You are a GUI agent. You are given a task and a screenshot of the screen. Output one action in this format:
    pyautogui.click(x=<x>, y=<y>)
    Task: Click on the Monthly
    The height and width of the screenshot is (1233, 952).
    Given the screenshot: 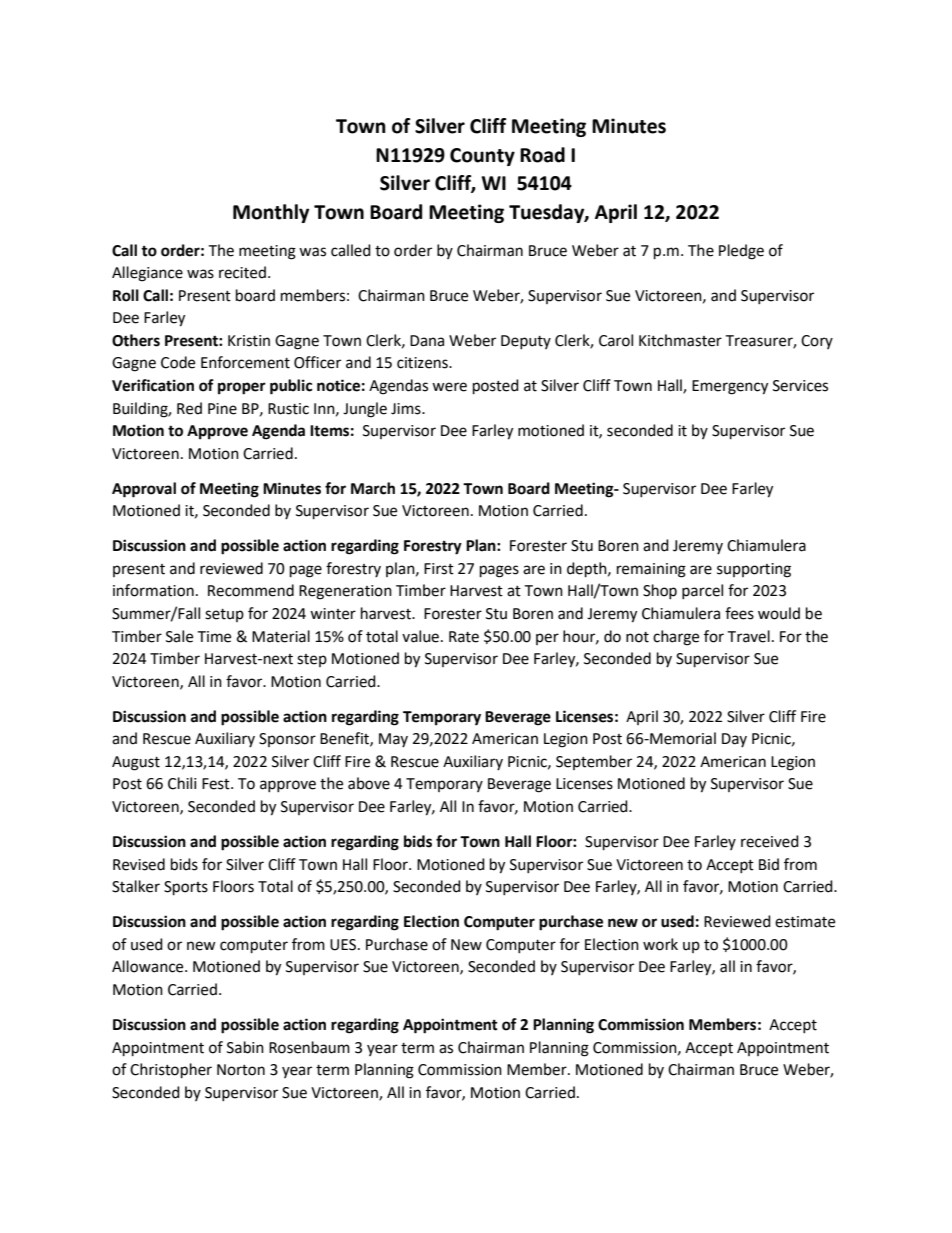 What is the action you would take?
    pyautogui.click(x=271, y=213)
